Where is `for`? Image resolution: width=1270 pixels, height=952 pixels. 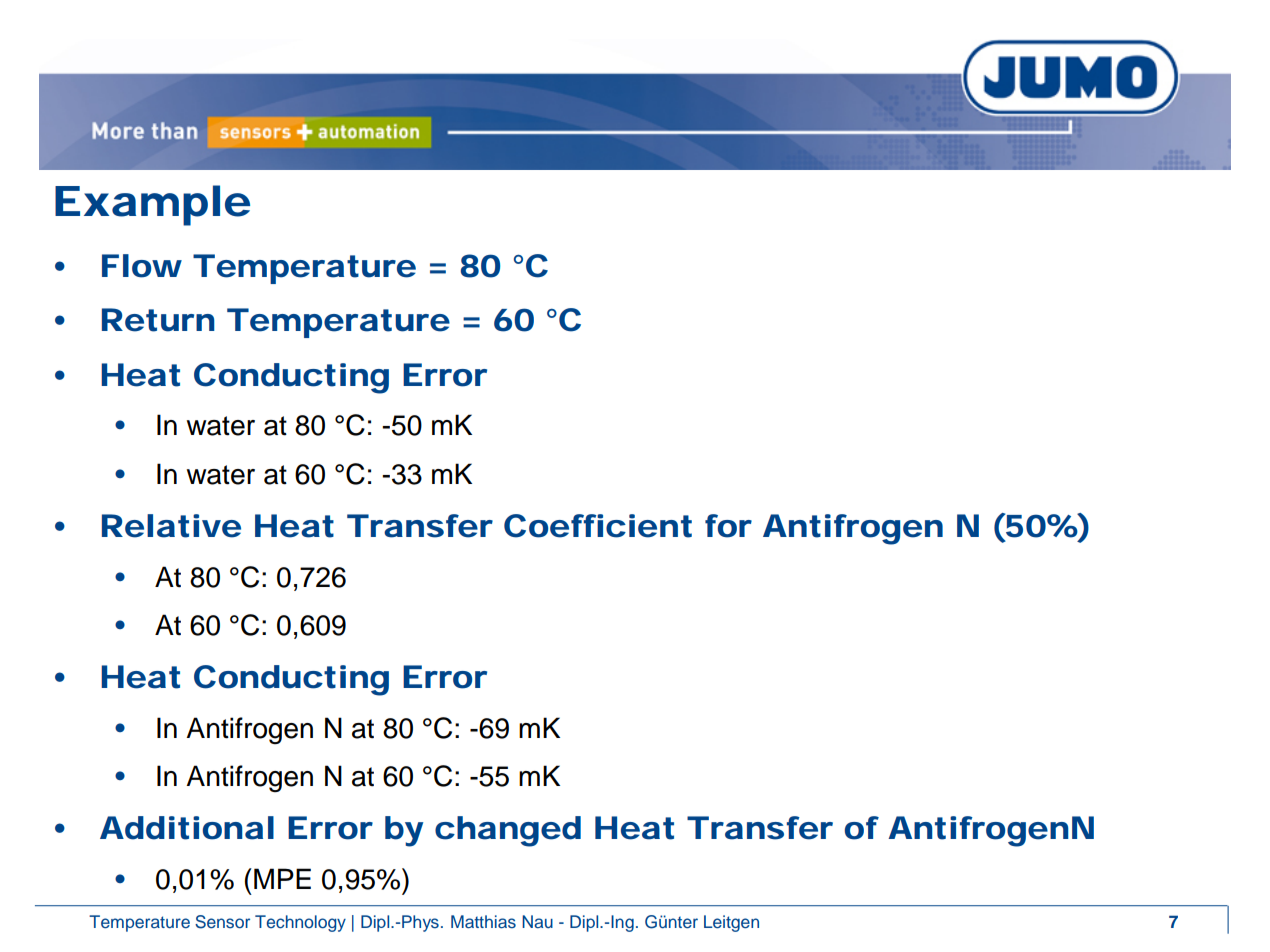 for is located at coordinates (728, 526).
